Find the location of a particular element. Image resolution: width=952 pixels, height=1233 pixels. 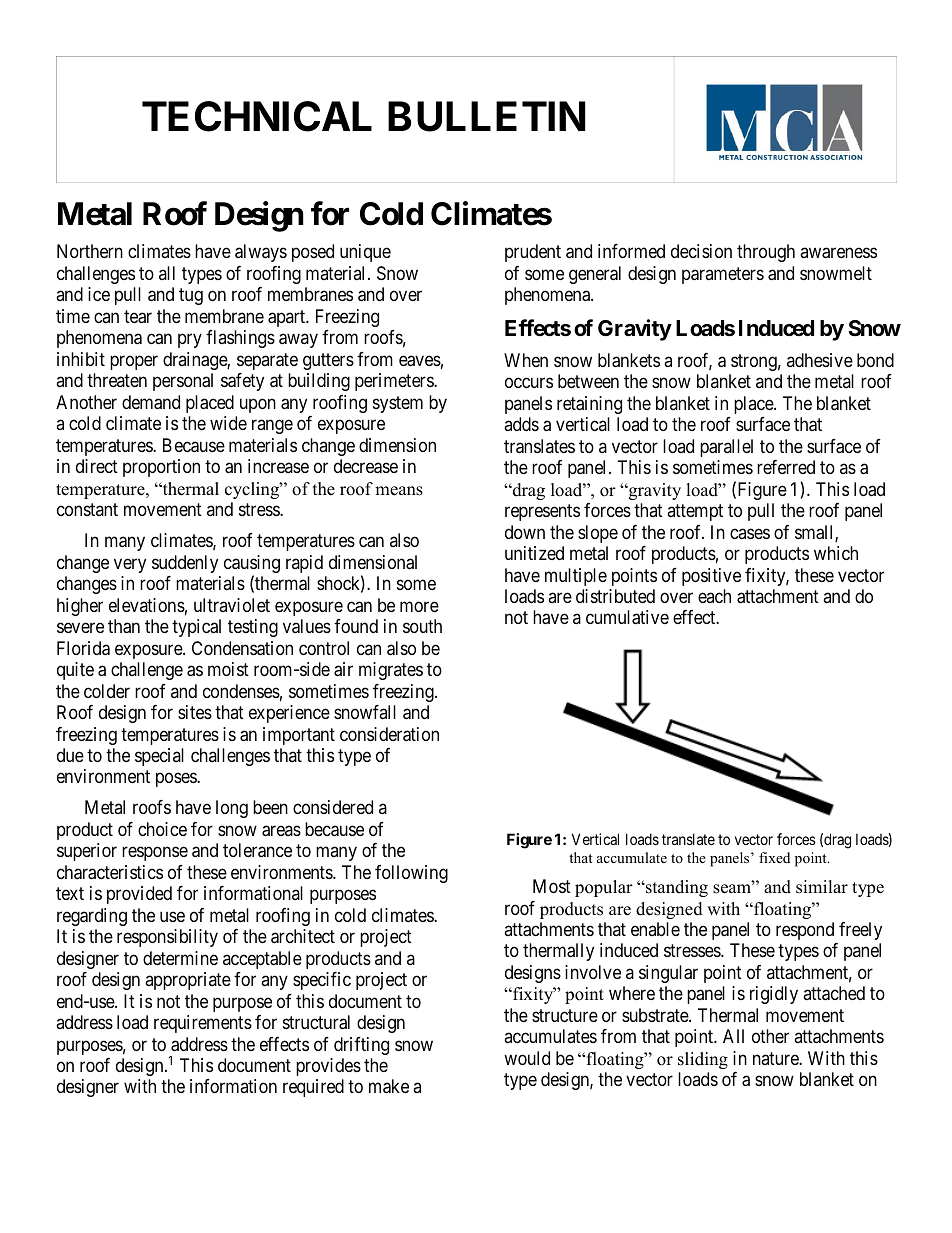

requirements is located at coordinates (203, 1024).
